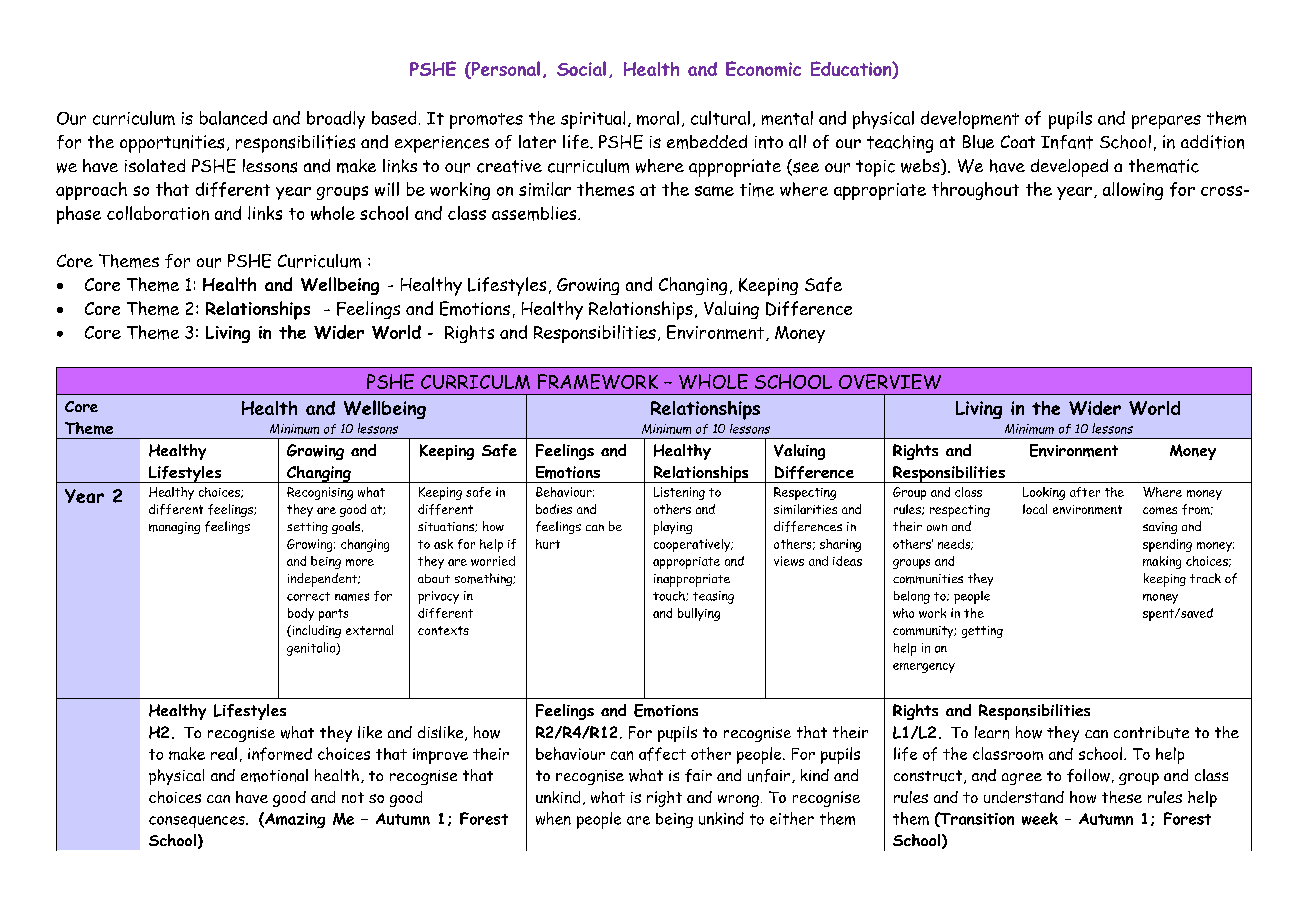  Describe the element at coordinates (1166, 122) in the page. I see `prepares` at that location.
